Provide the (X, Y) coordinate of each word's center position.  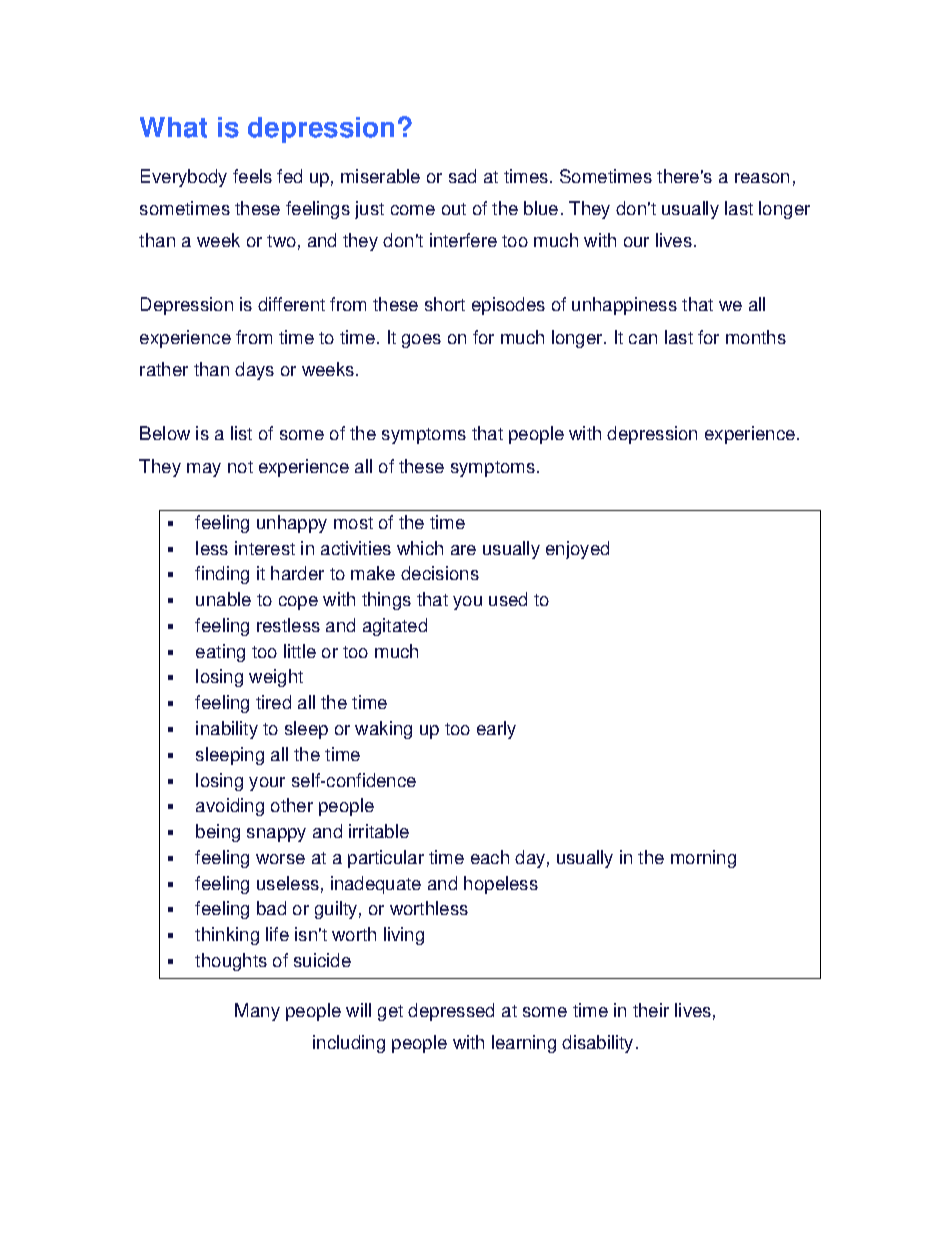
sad (462, 176)
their (651, 1010)
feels (252, 176)
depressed (451, 1012)
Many (257, 1012)
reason (762, 178)
